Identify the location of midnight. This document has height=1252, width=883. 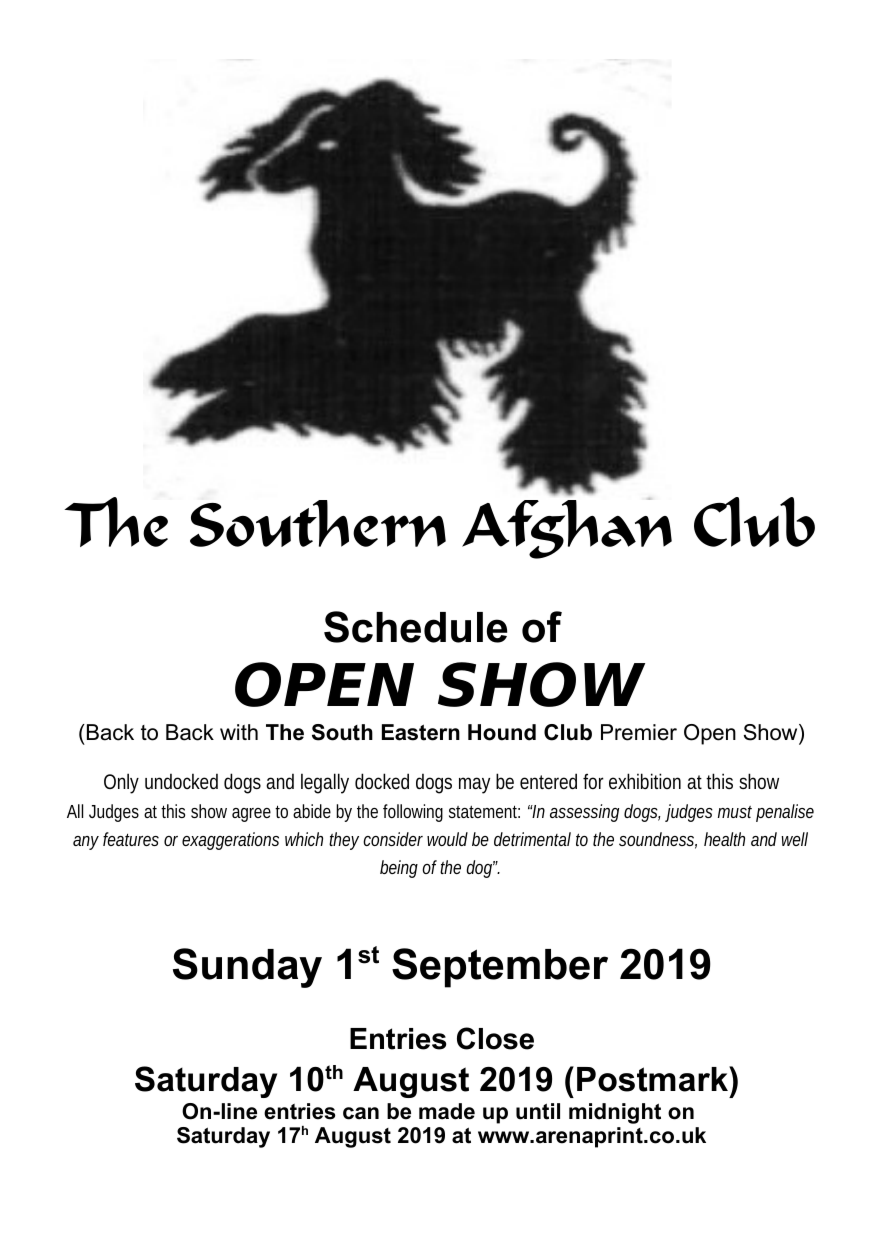
(615, 1113).
